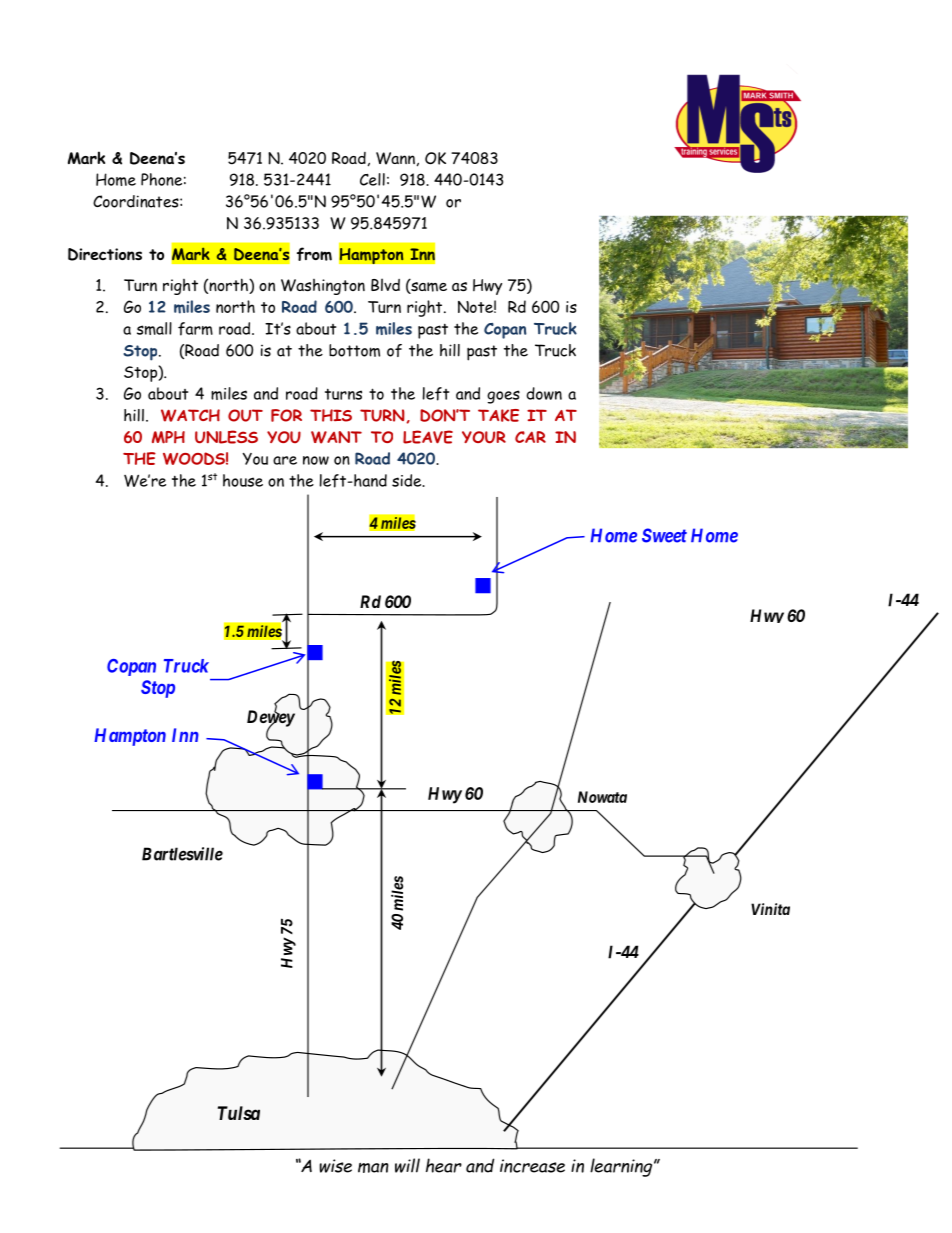  Describe the element at coordinates (444, 1165) in the image. I see `hear` at that location.
